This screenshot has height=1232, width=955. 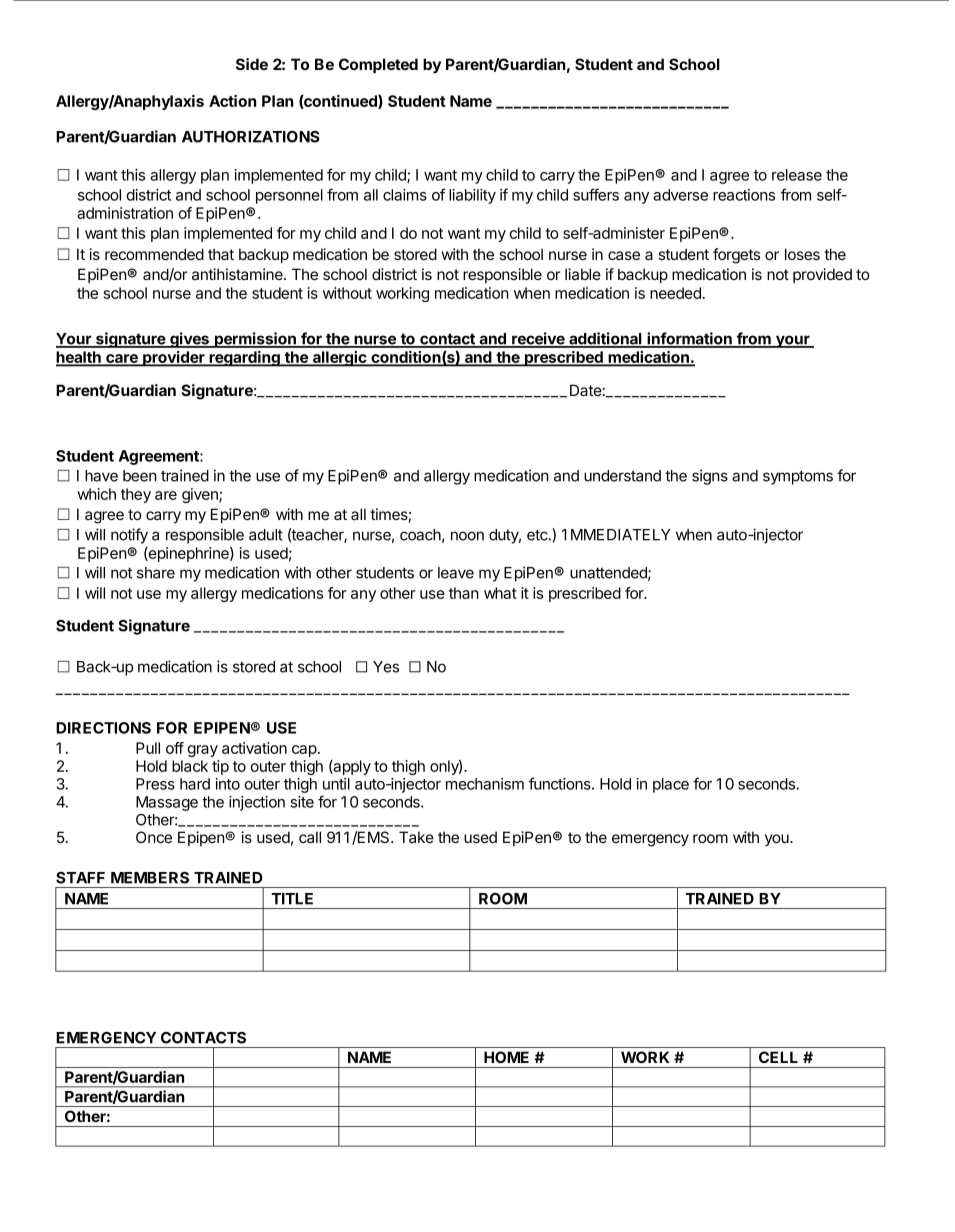 What do you see at coordinates (689, 339) in the screenshot?
I see `information` at bounding box center [689, 339].
